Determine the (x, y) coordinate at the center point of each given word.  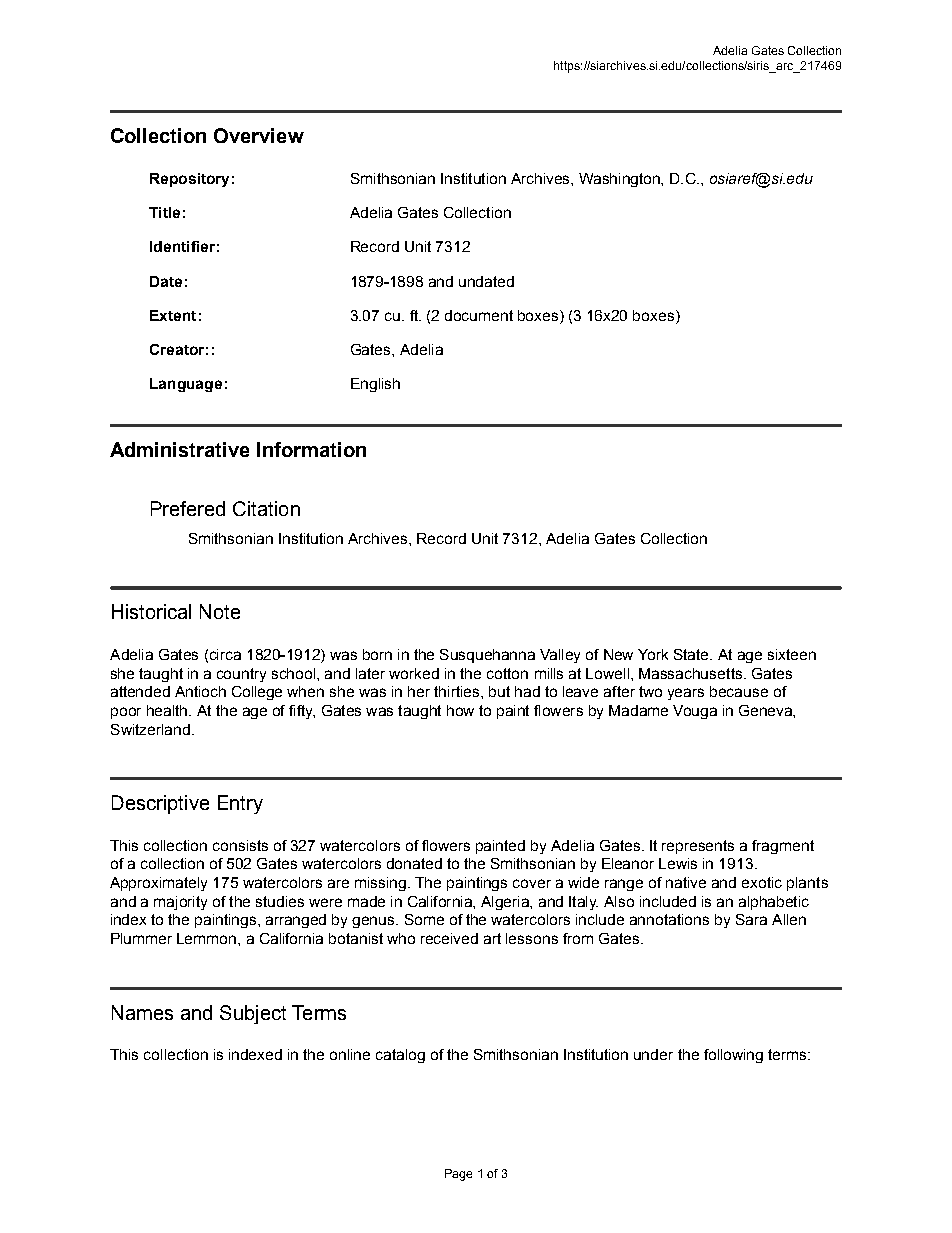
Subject (253, 1014)
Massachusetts (692, 673)
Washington (620, 180)
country (241, 675)
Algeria (506, 903)
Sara (751, 919)
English (375, 385)
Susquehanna (487, 656)
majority (180, 903)
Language (186, 385)
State (692, 654)
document (479, 315)
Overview (259, 135)
